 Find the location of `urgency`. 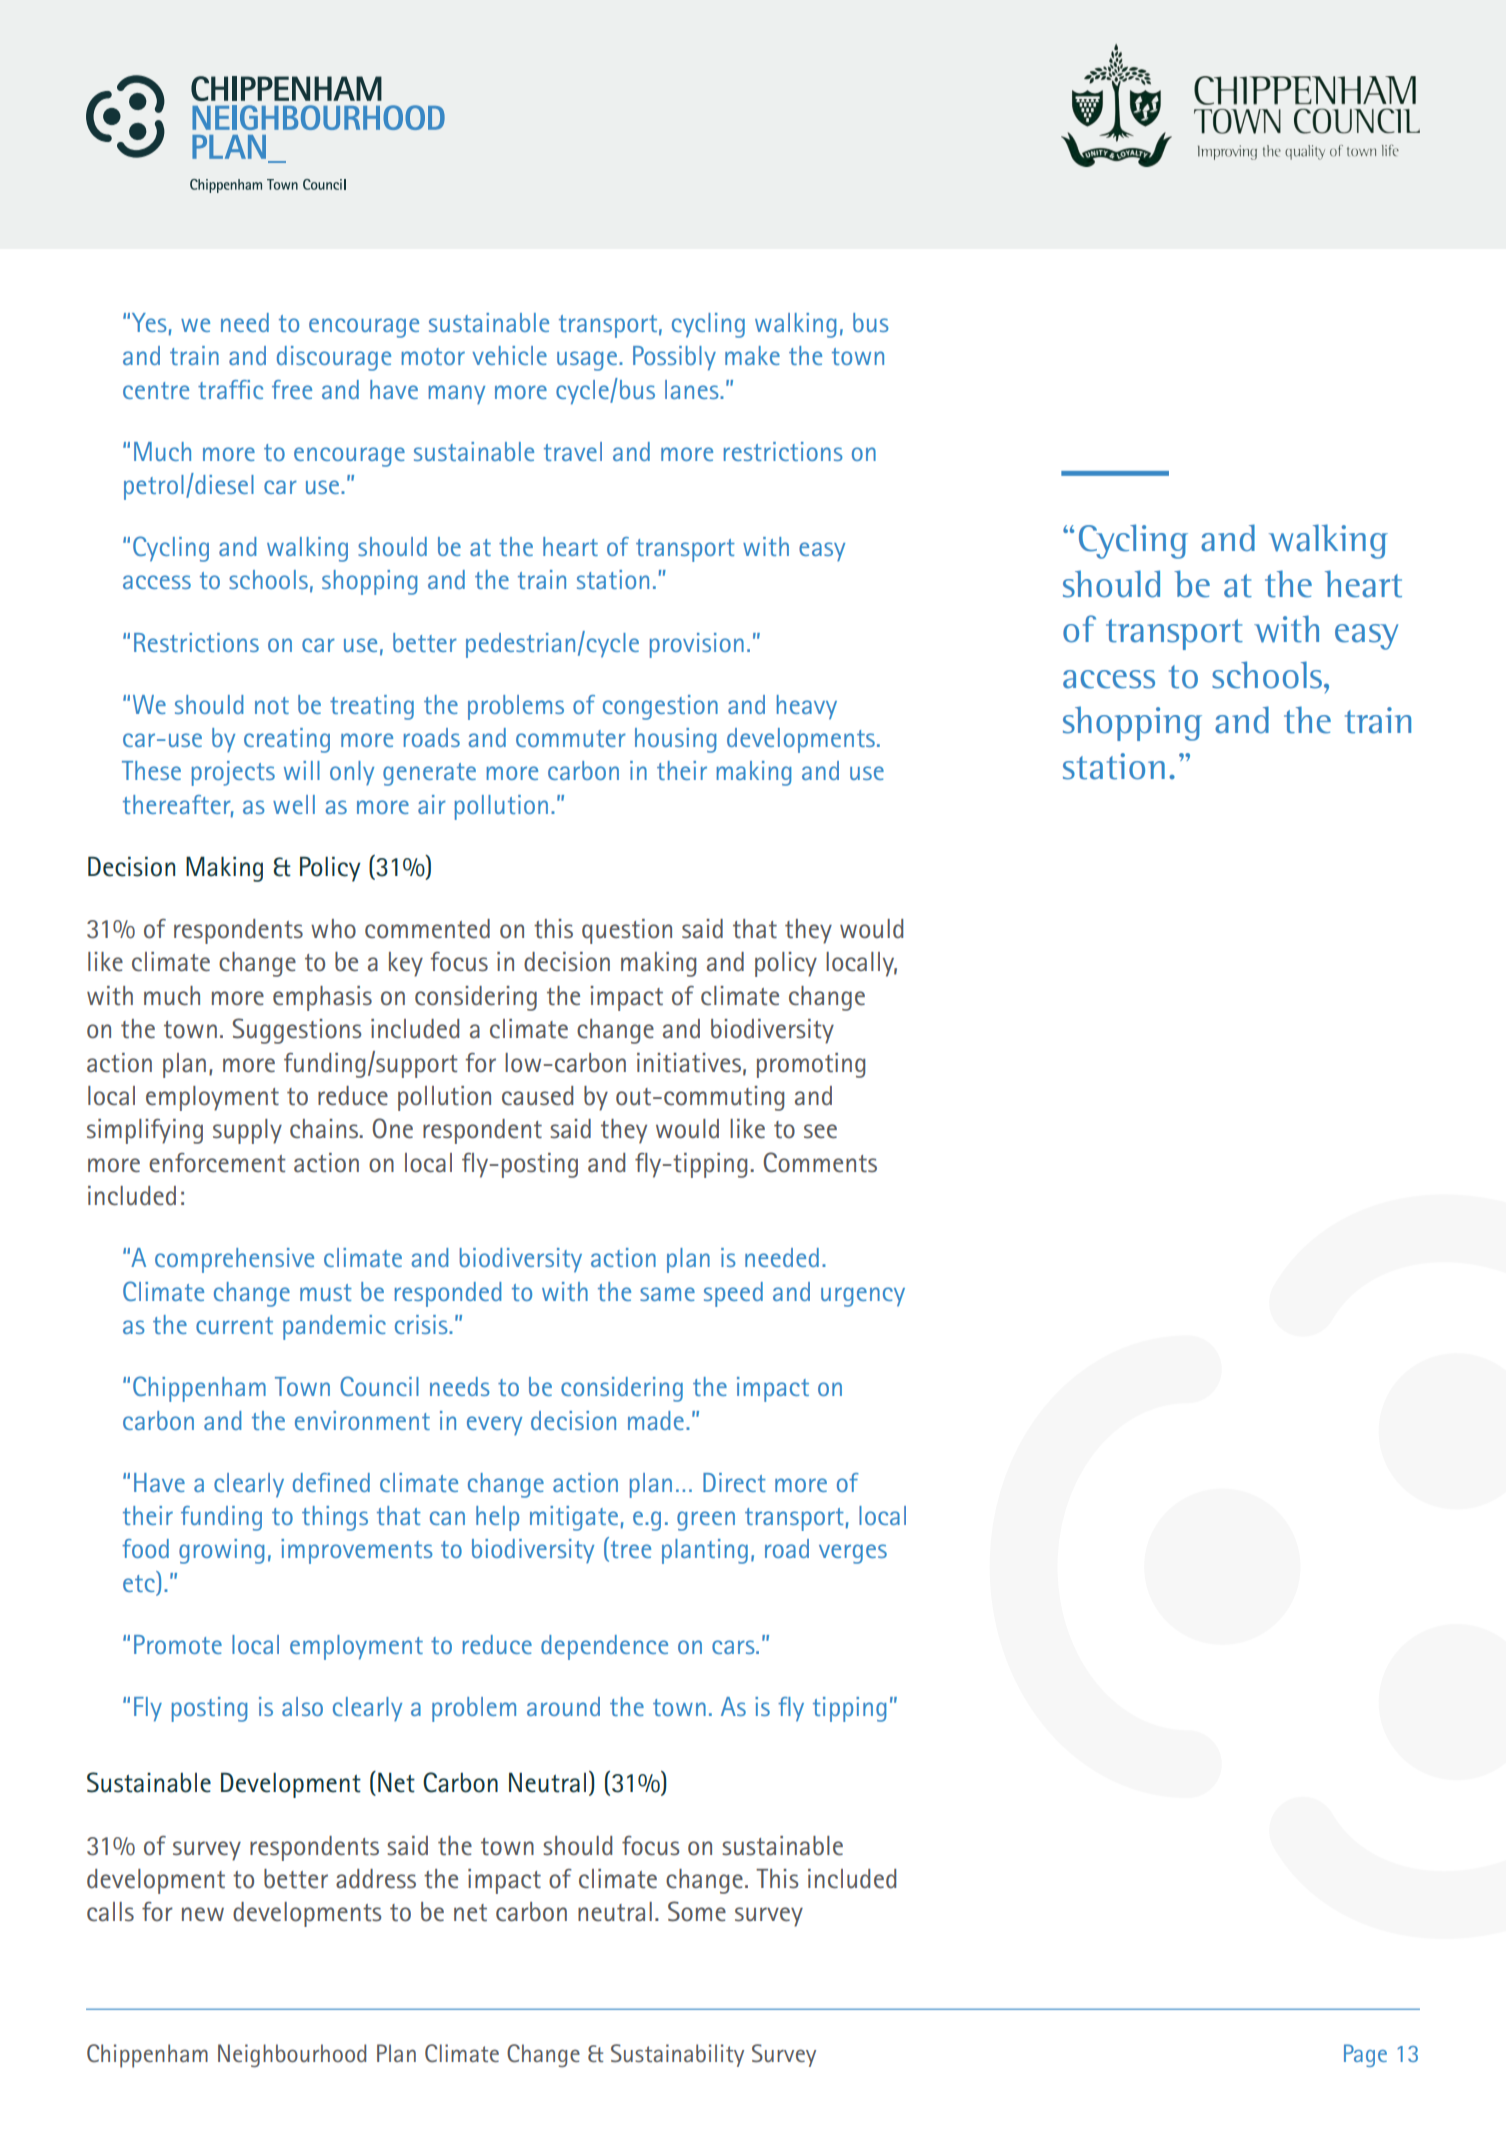

urgency is located at coordinates (863, 1297).
